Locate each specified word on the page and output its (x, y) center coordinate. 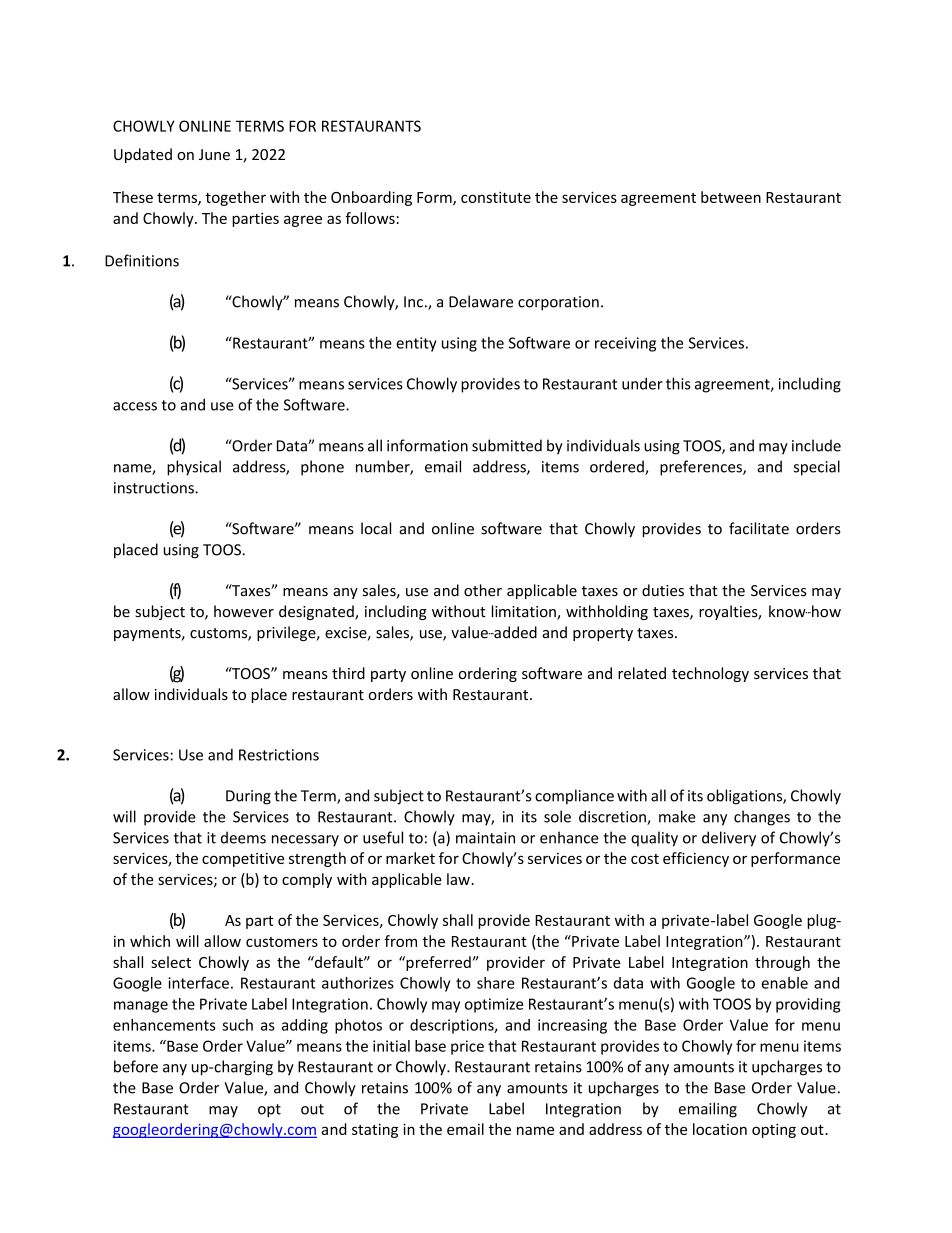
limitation (525, 612)
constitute (496, 197)
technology (710, 674)
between (731, 197)
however (244, 611)
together (235, 198)
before (136, 1066)
